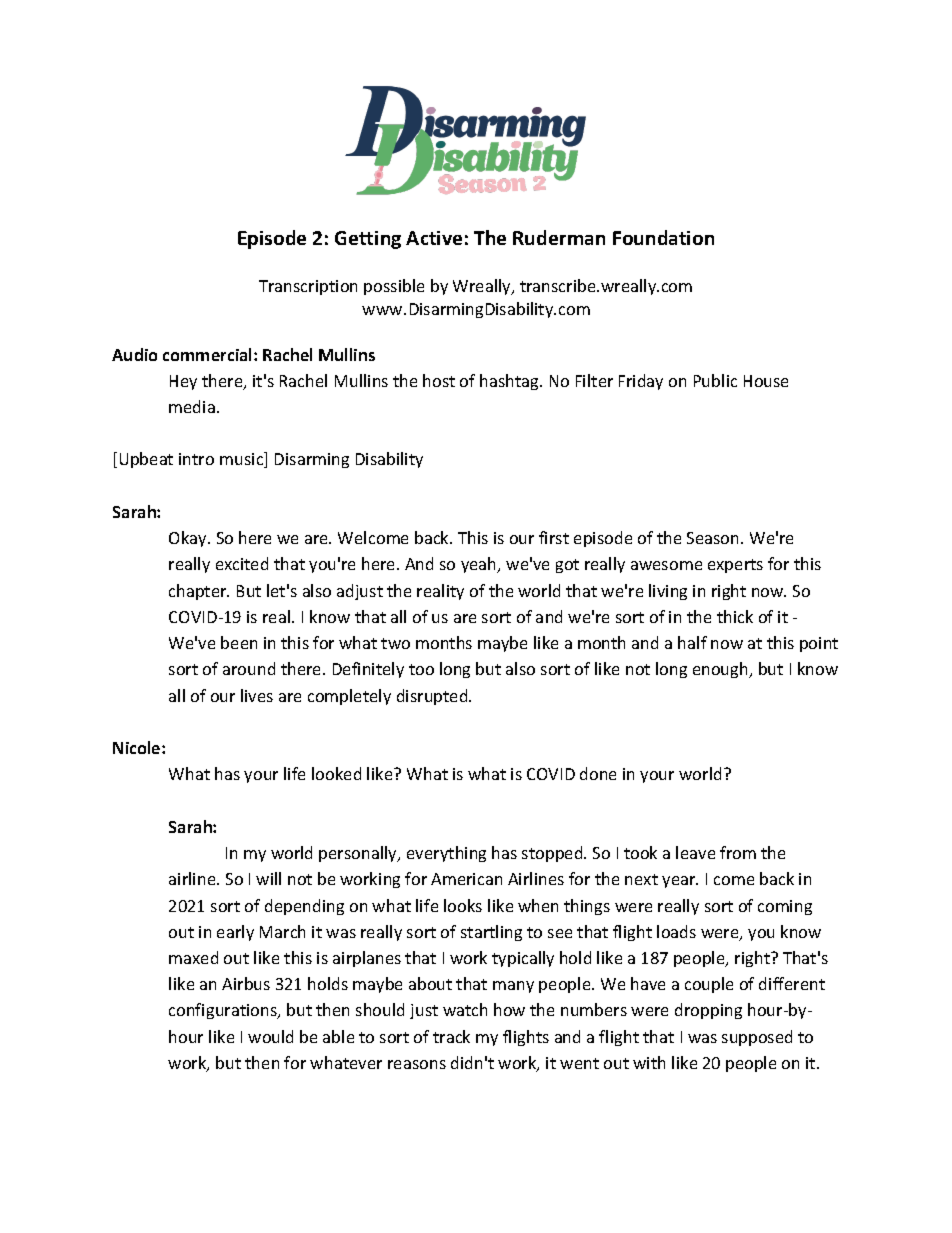 The height and width of the screenshot is (1233, 952). Describe the element at coordinates (715, 380) in the screenshot. I see `Public` at that location.
